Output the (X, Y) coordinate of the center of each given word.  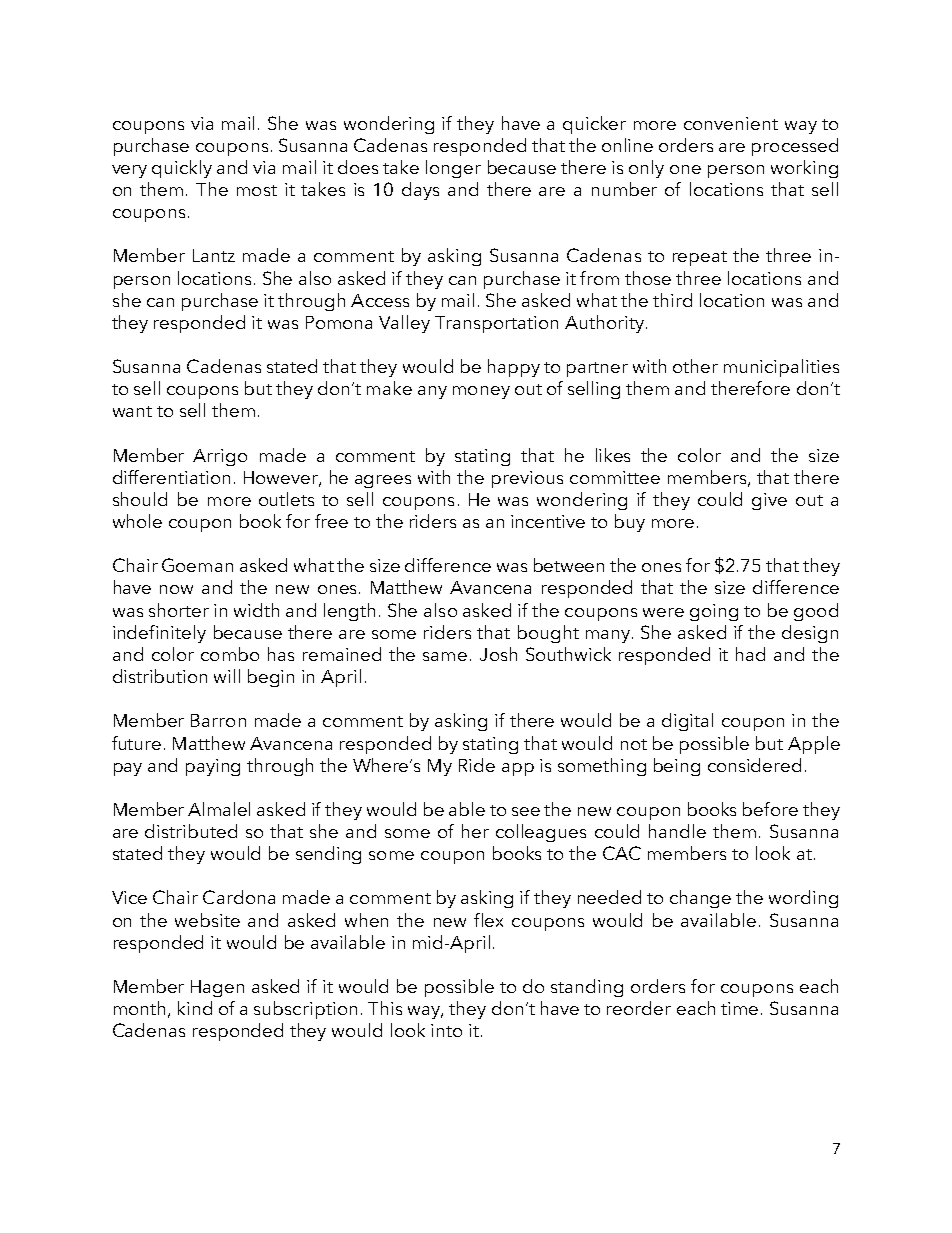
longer (453, 169)
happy (514, 368)
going (714, 612)
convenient (731, 123)
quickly (182, 169)
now (176, 589)
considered (754, 765)
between (569, 565)
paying (213, 767)
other (695, 366)
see (526, 811)
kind (195, 1008)
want (132, 411)
